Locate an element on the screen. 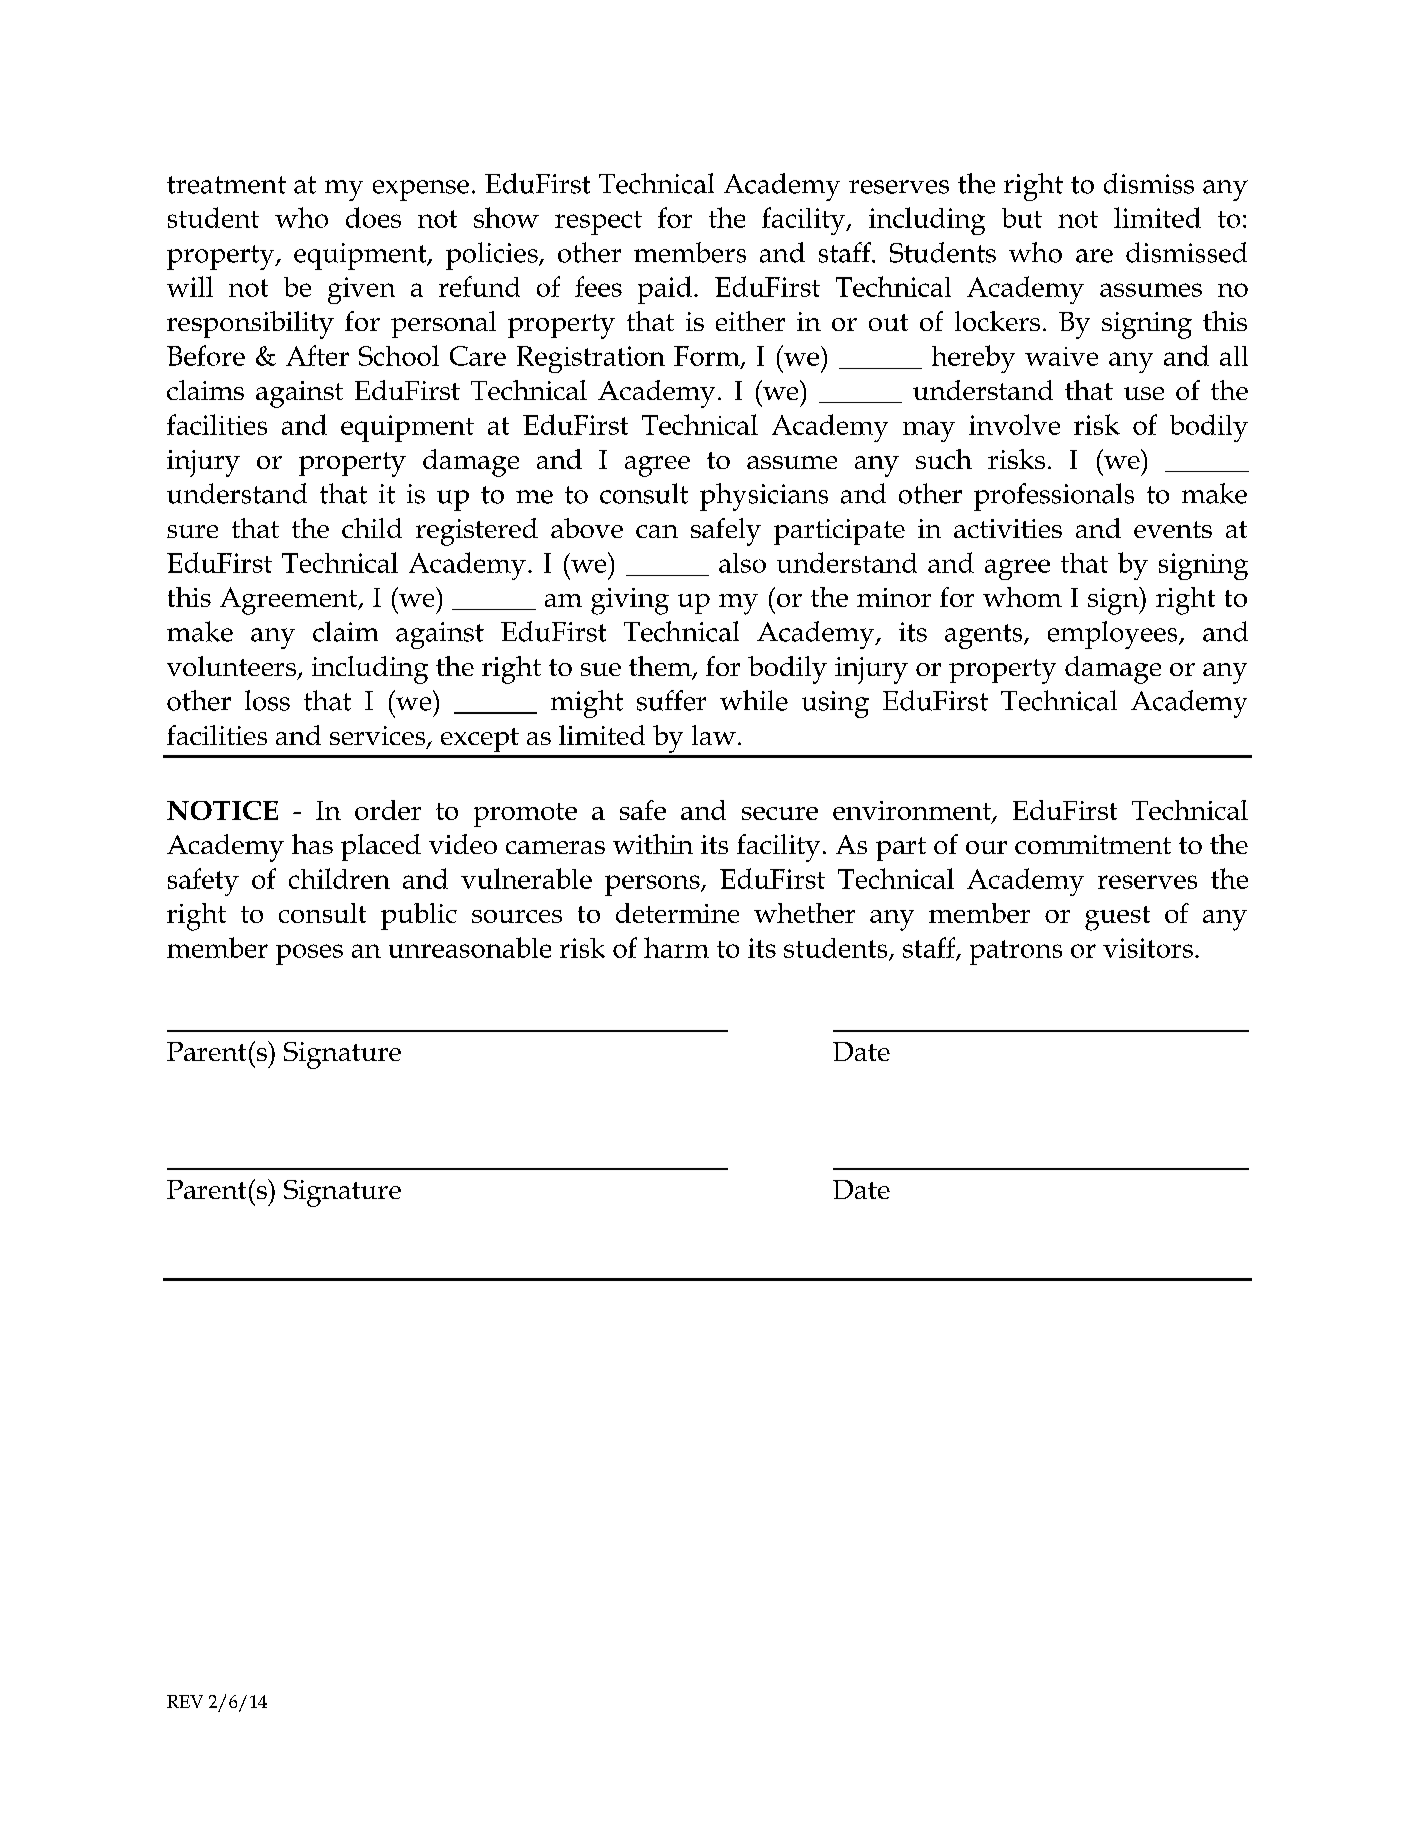 This screenshot has height=1831, width=1415. but is located at coordinates (1022, 218).
